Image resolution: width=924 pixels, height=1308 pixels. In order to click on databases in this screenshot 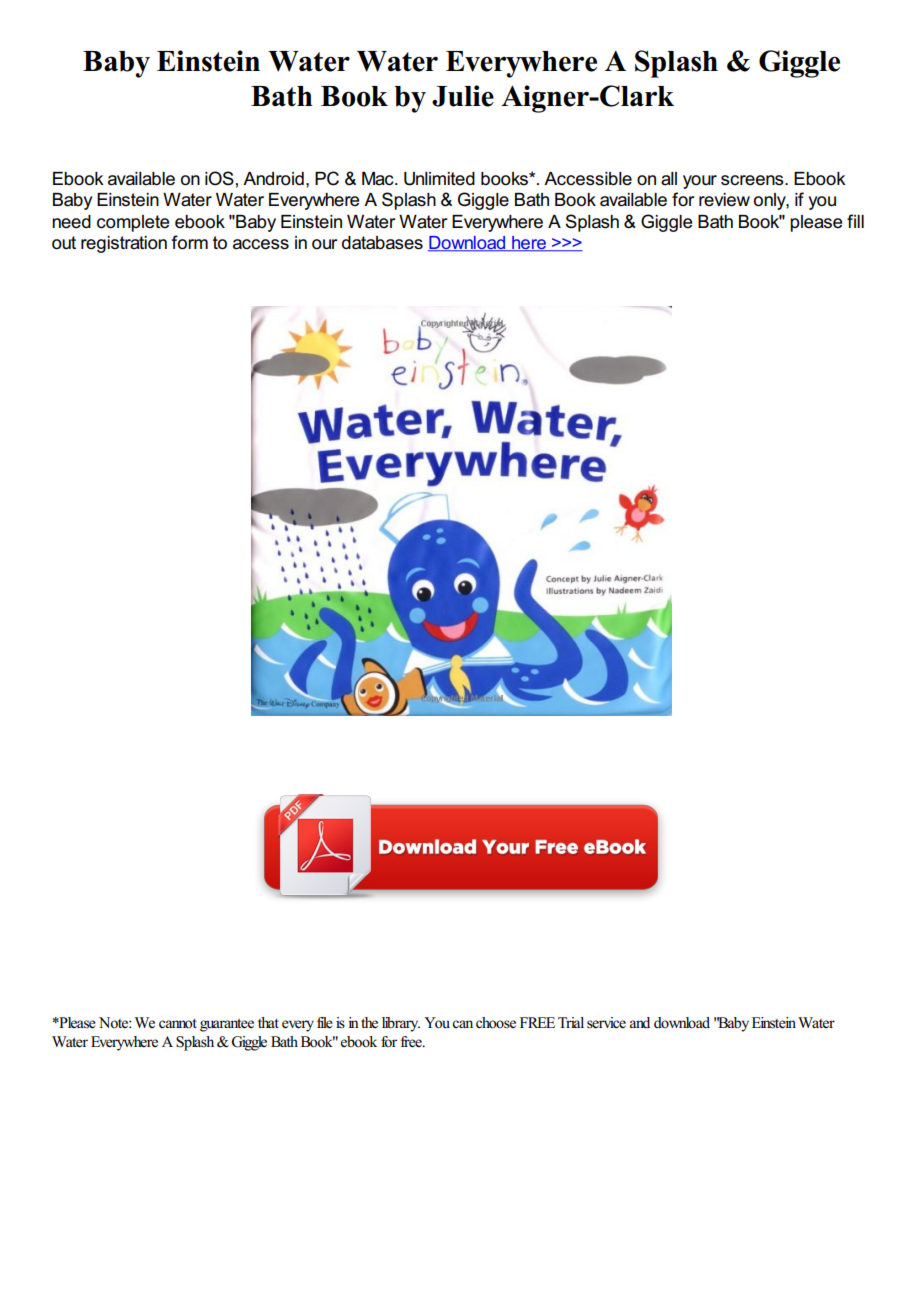, I will do `click(382, 243)`.
